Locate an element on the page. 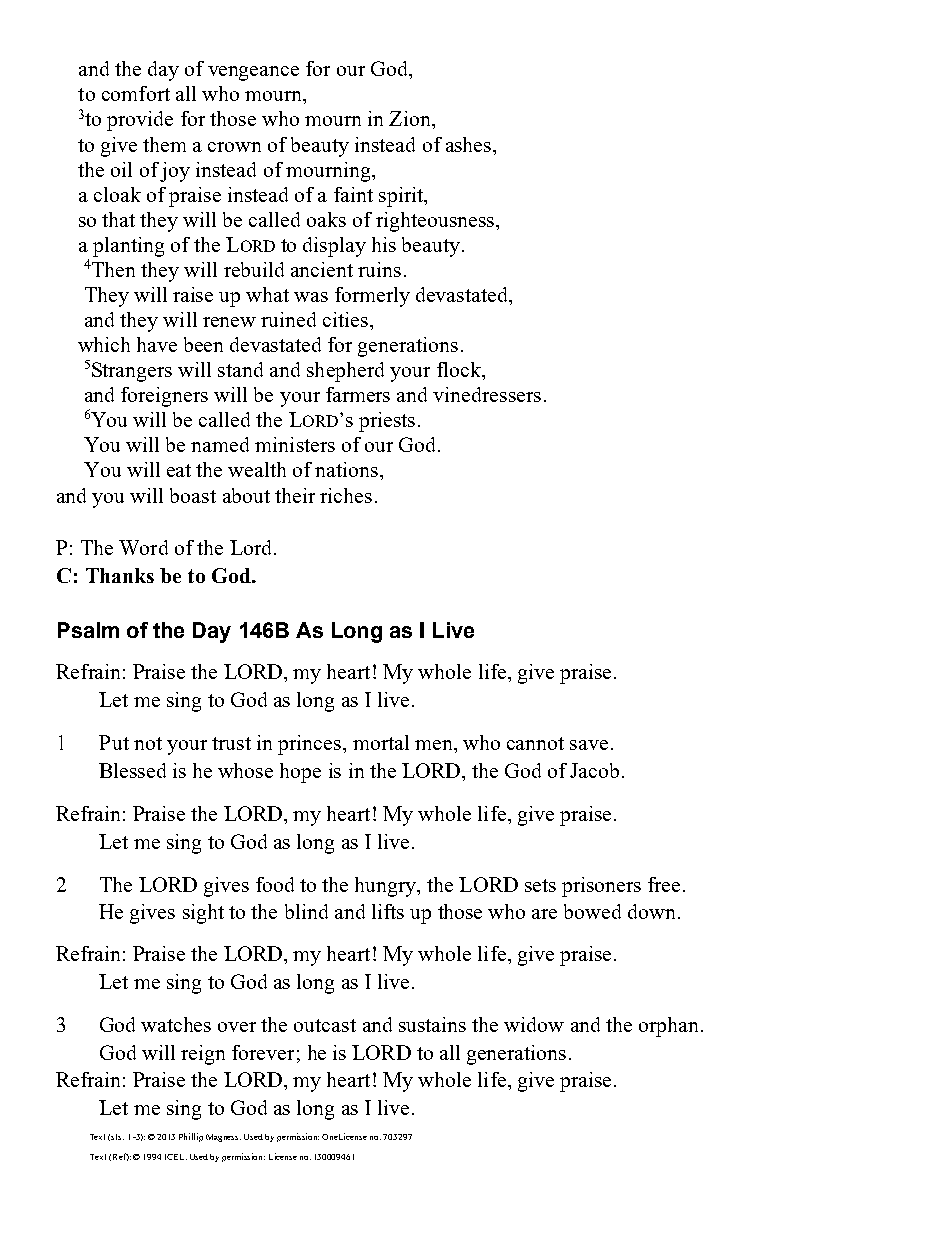 This page has height=1233, width=952. save is located at coordinates (589, 745).
